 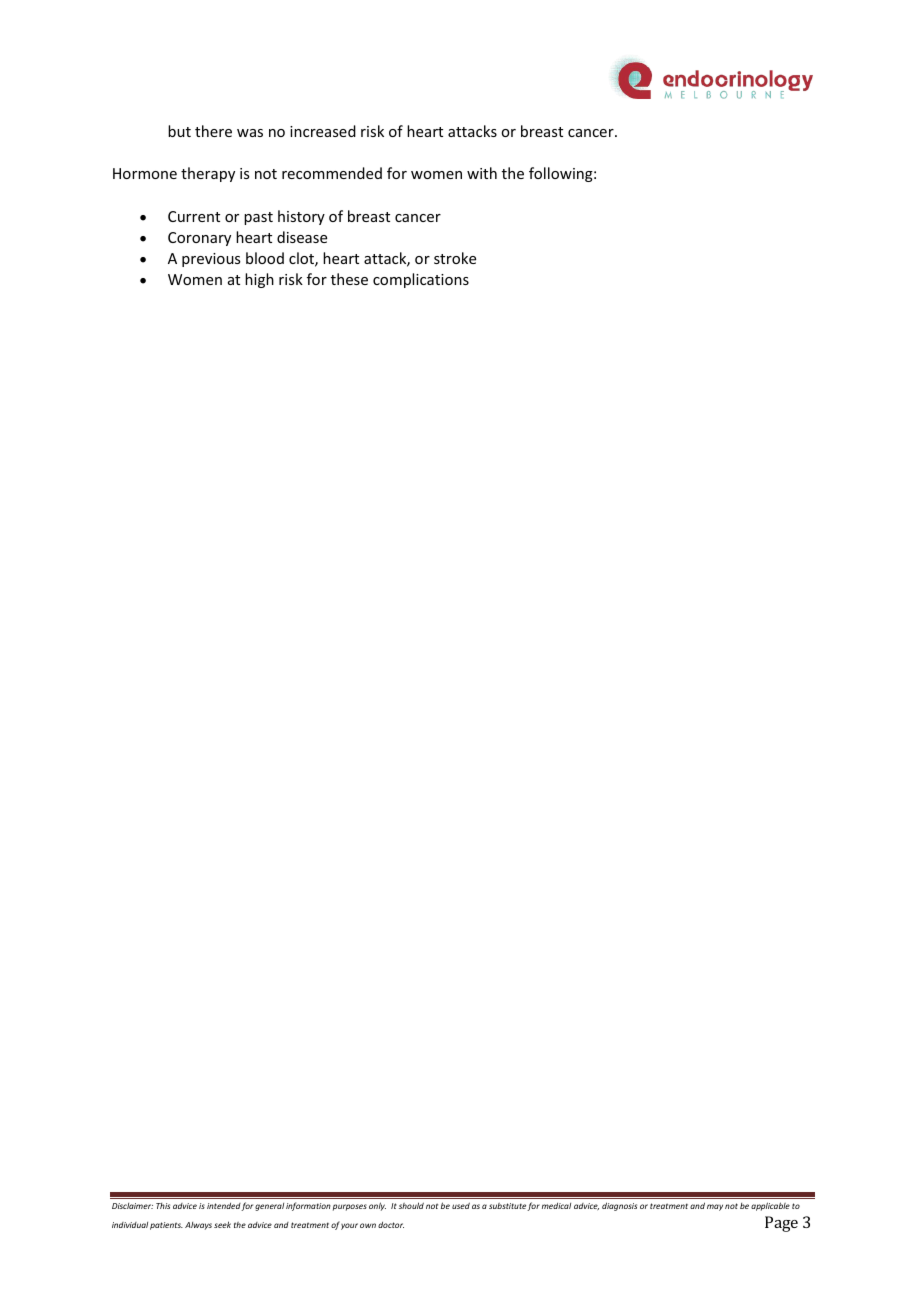 I want to click on these, so click(x=349, y=279).
